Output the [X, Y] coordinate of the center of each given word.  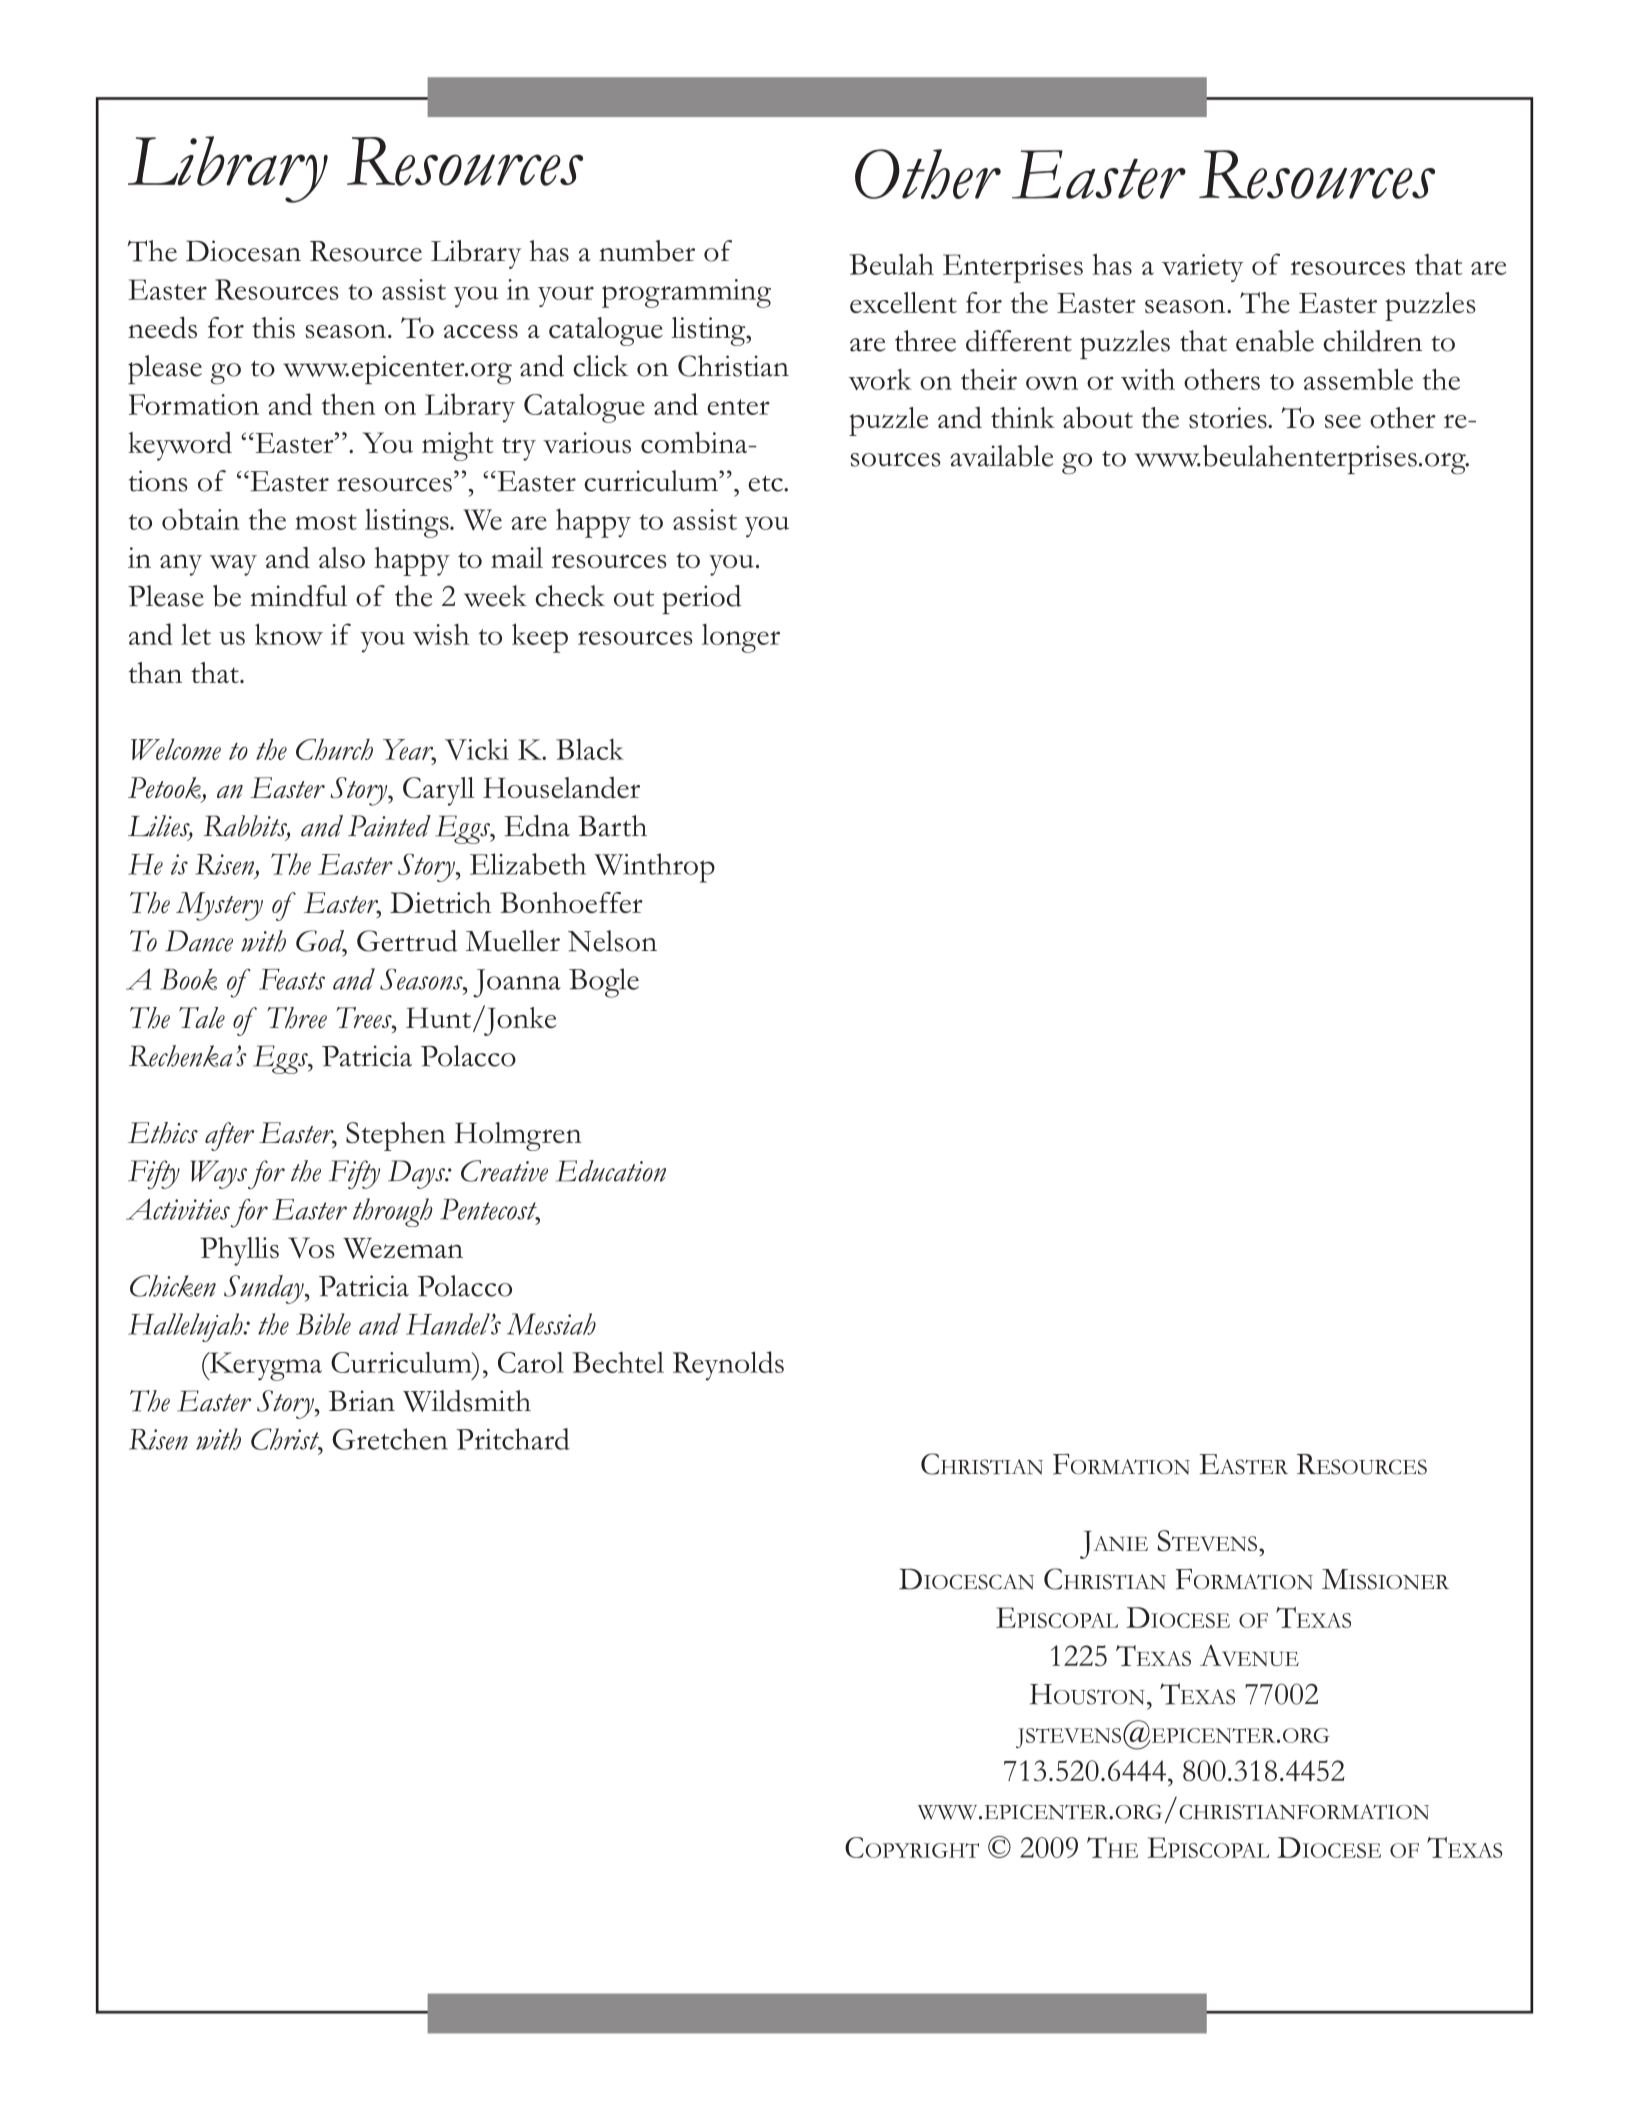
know [289, 634]
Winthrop [654, 868]
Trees [365, 1018]
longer [741, 638]
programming [686, 293]
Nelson [612, 941]
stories [1229, 418]
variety [1203, 268]
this [273, 328]
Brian [362, 1401]
